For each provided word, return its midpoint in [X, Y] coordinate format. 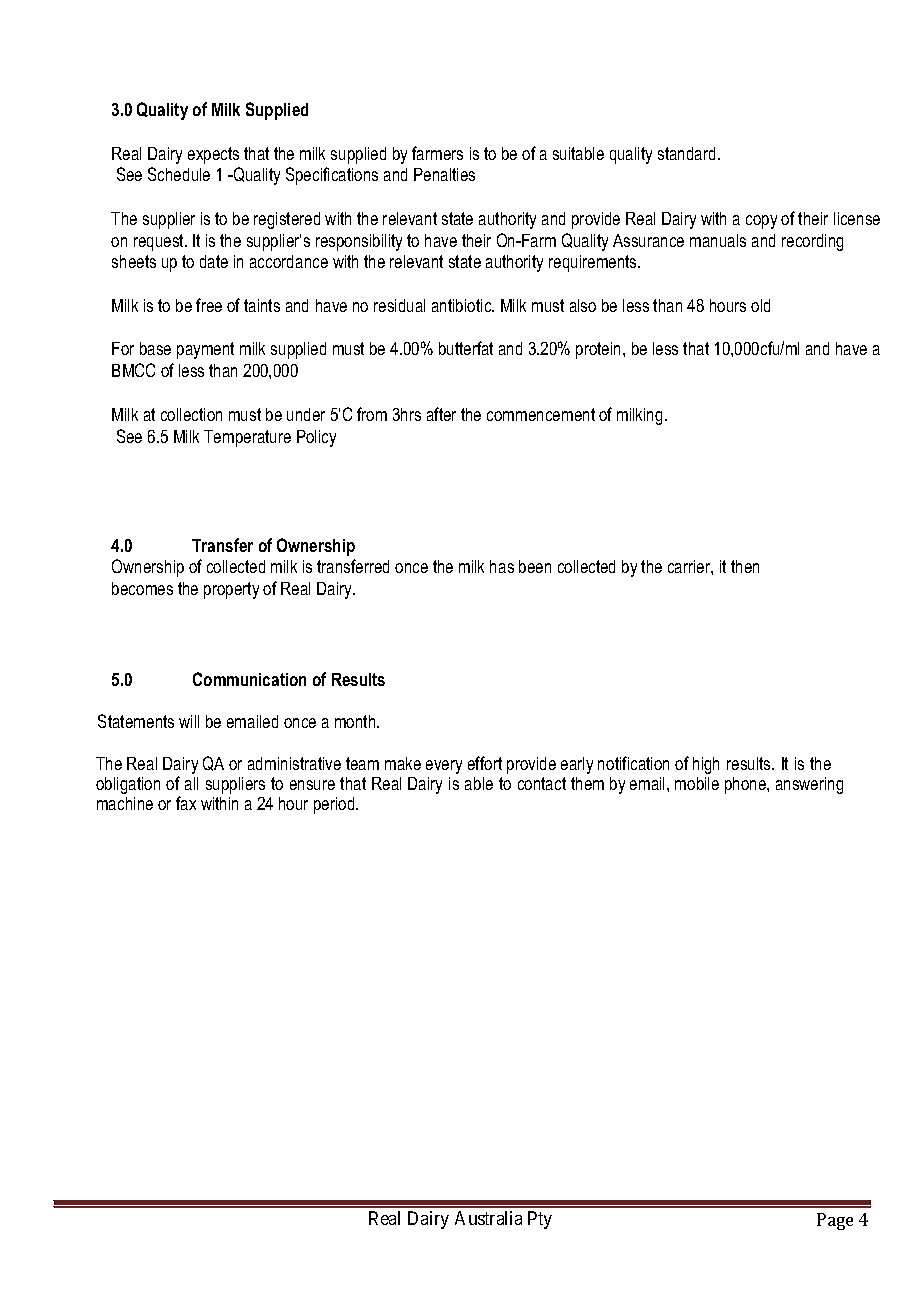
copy [761, 222]
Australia [488, 1218]
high [706, 765]
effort [485, 763]
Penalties [444, 174]
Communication [249, 679]
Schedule [179, 174]
